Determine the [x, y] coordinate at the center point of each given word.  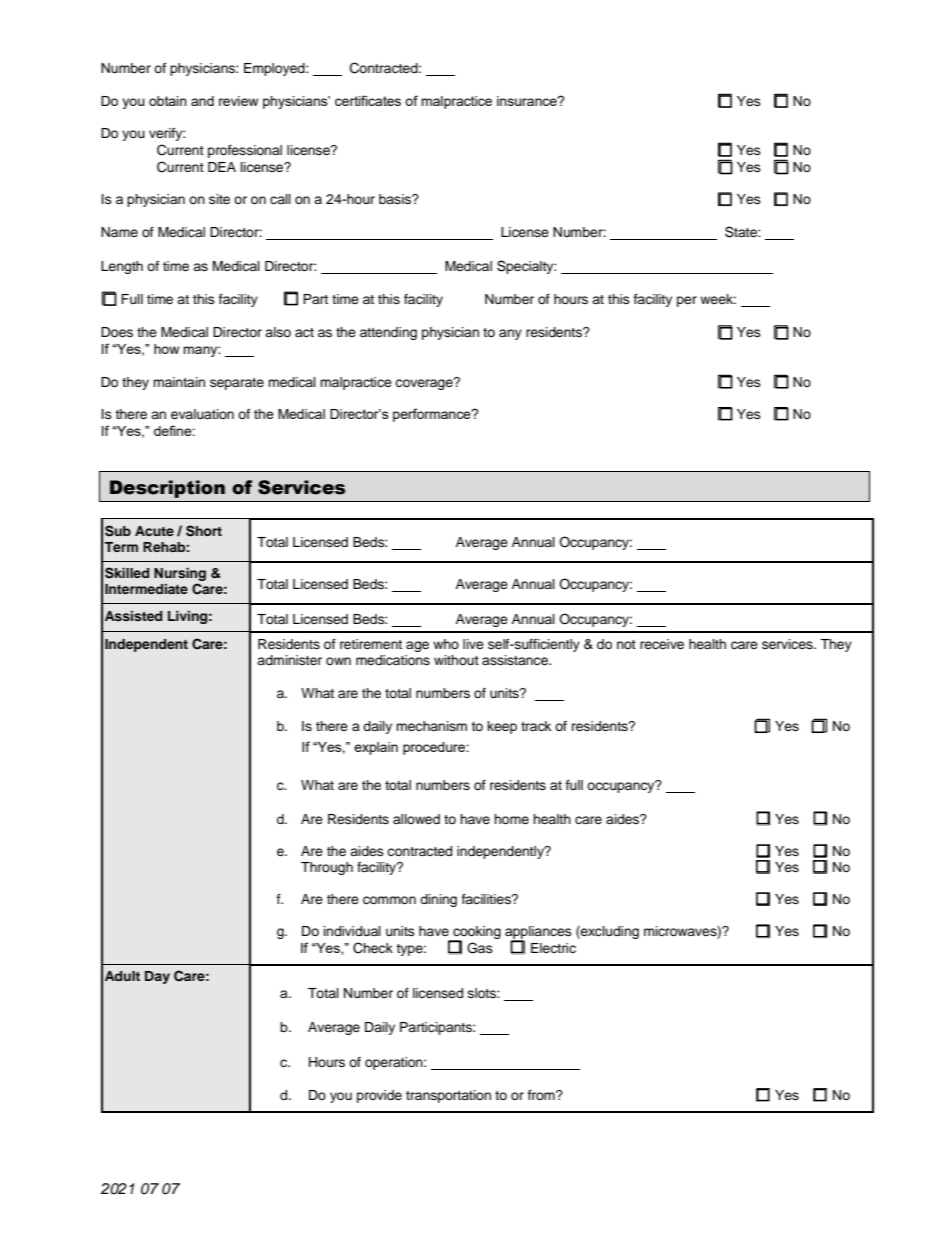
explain [376, 748]
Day [157, 977]
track [536, 726]
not [626, 644]
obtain [168, 101]
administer [289, 660]
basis [396, 199]
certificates [368, 100]
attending [388, 333]
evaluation [202, 414]
